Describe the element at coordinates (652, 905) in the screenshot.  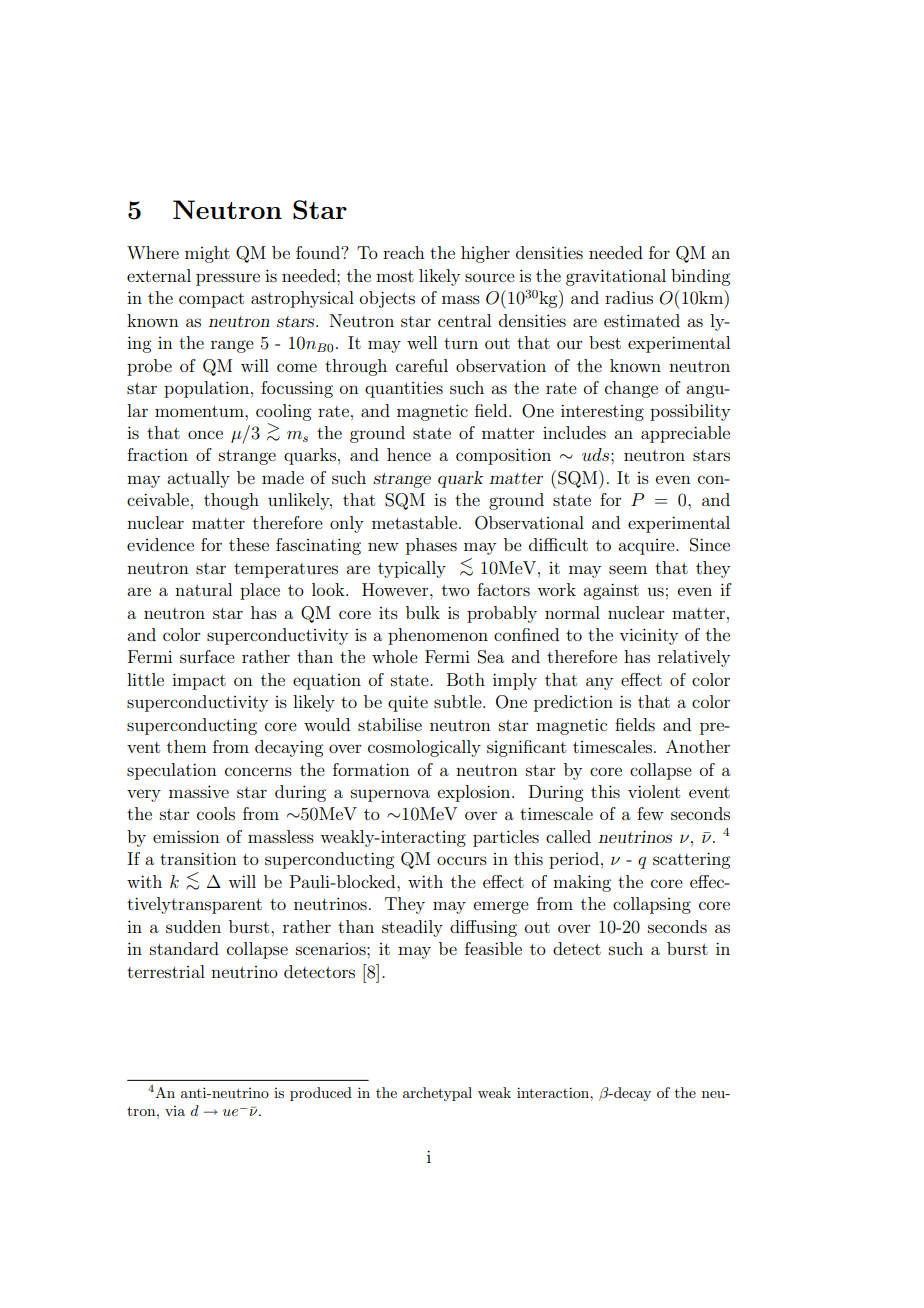
I see `collapsing` at that location.
